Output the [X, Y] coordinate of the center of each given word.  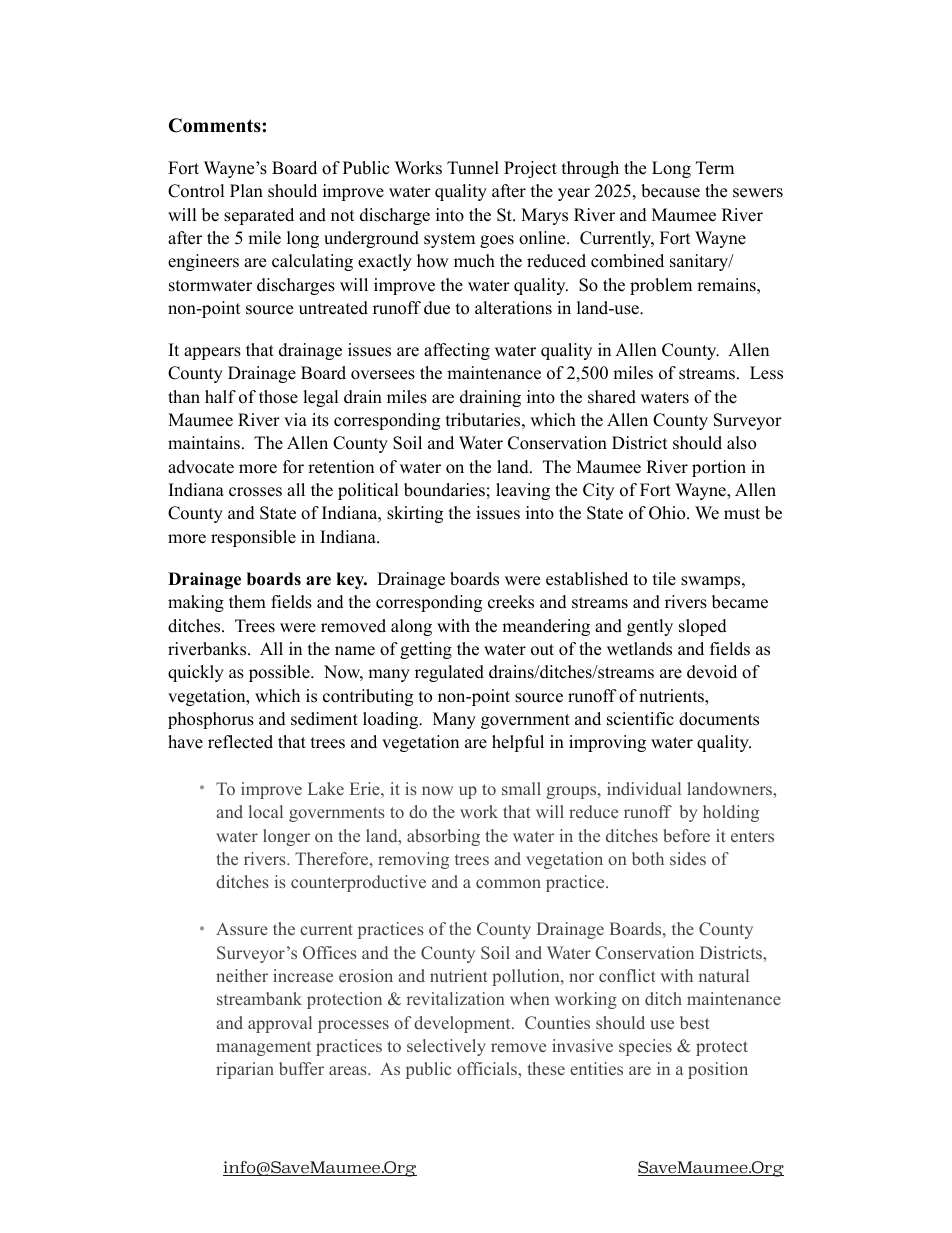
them [247, 602]
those [278, 397]
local [266, 811]
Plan [246, 190]
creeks [511, 602]
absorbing [443, 837]
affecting [457, 351]
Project [530, 169]
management [263, 1048]
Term [715, 168]
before [686, 835]
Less [766, 373]
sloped [703, 627]
